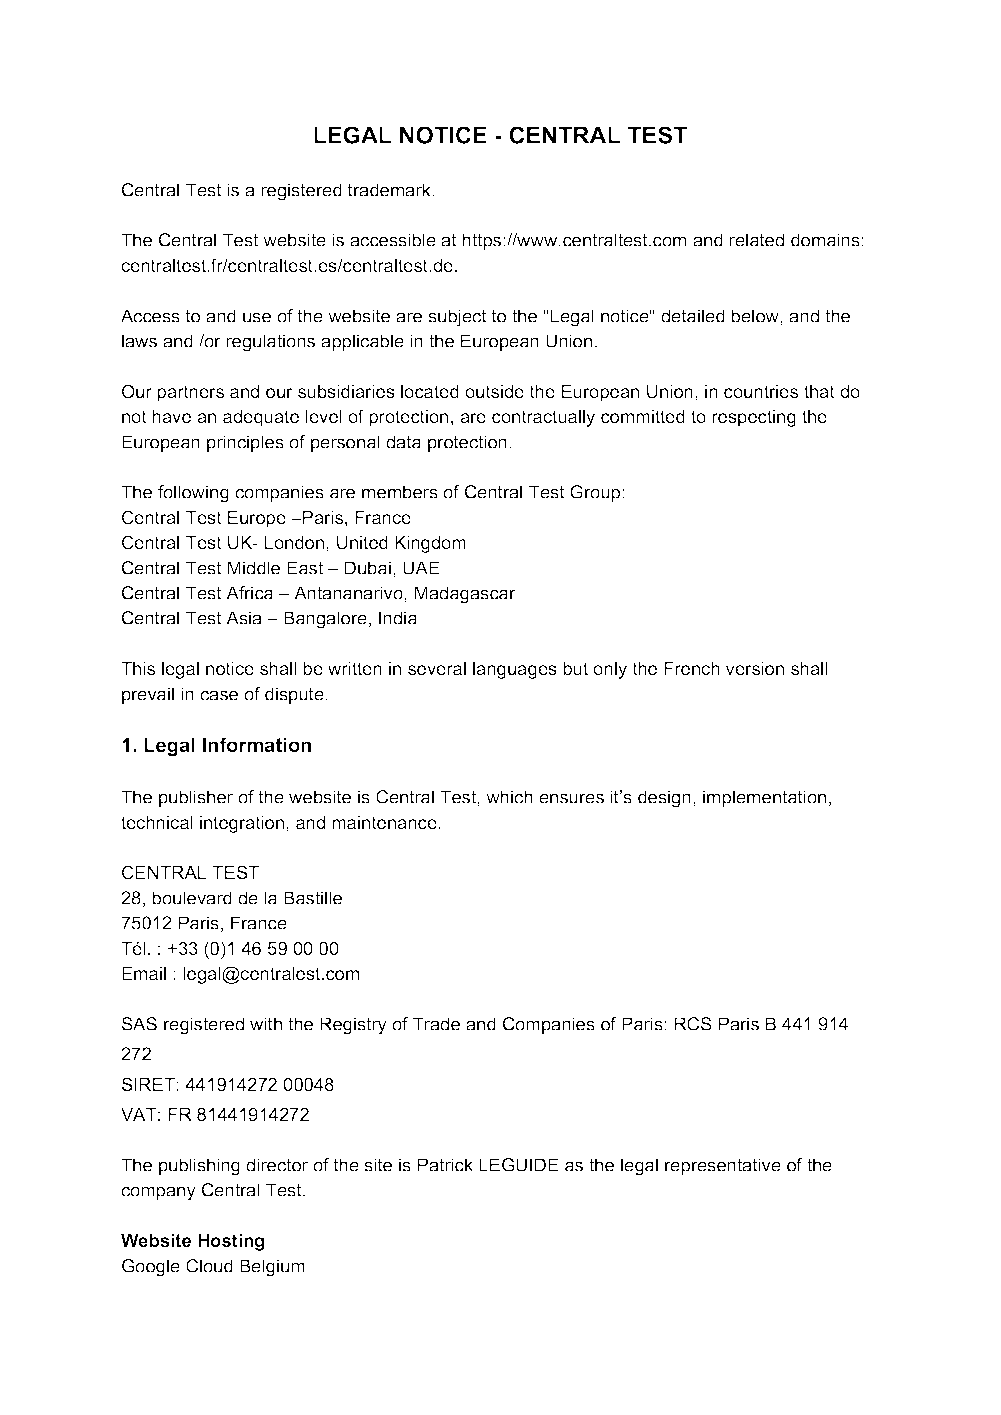  I want to click on languages, so click(515, 670).
